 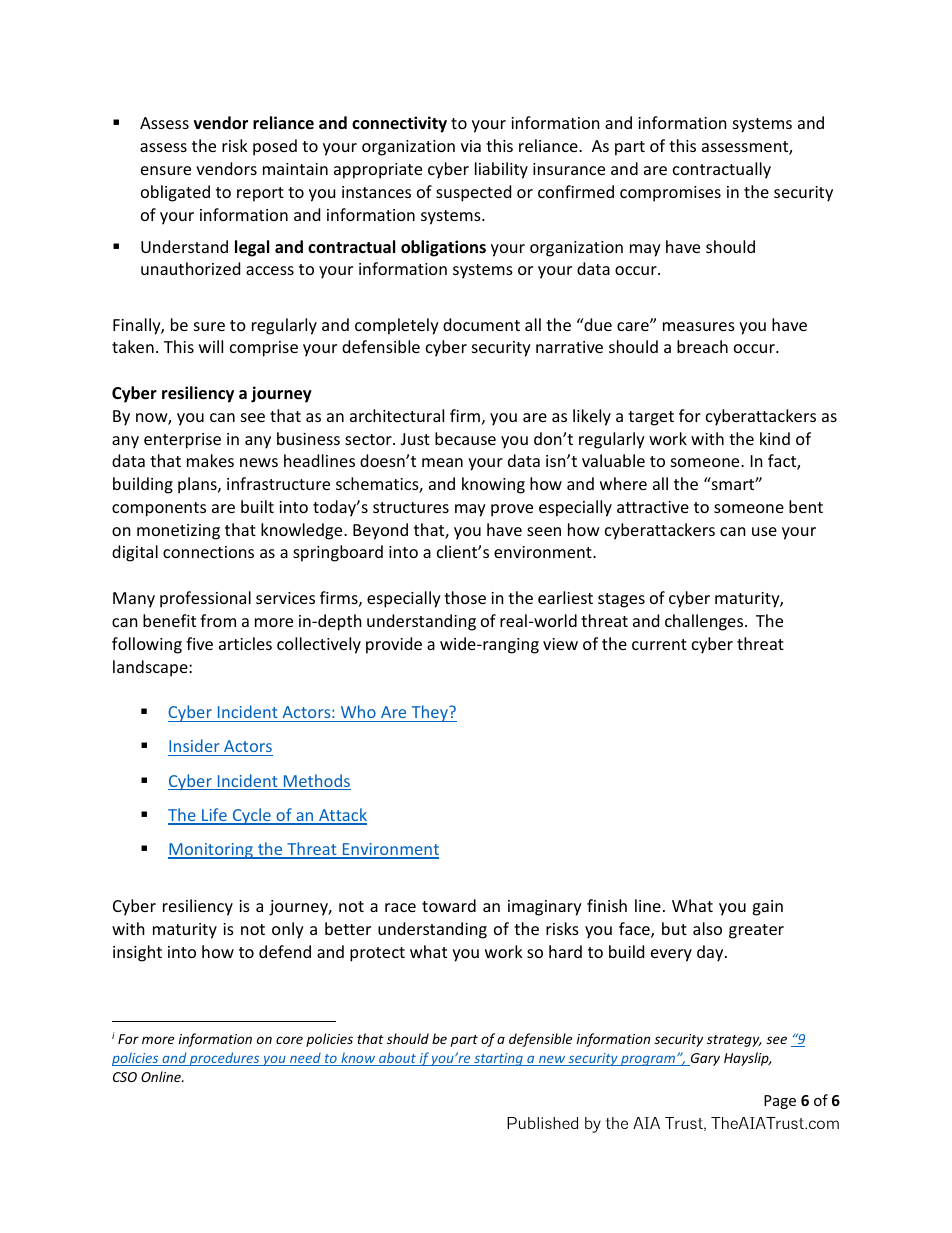 I want to click on compromises, so click(x=670, y=194).
